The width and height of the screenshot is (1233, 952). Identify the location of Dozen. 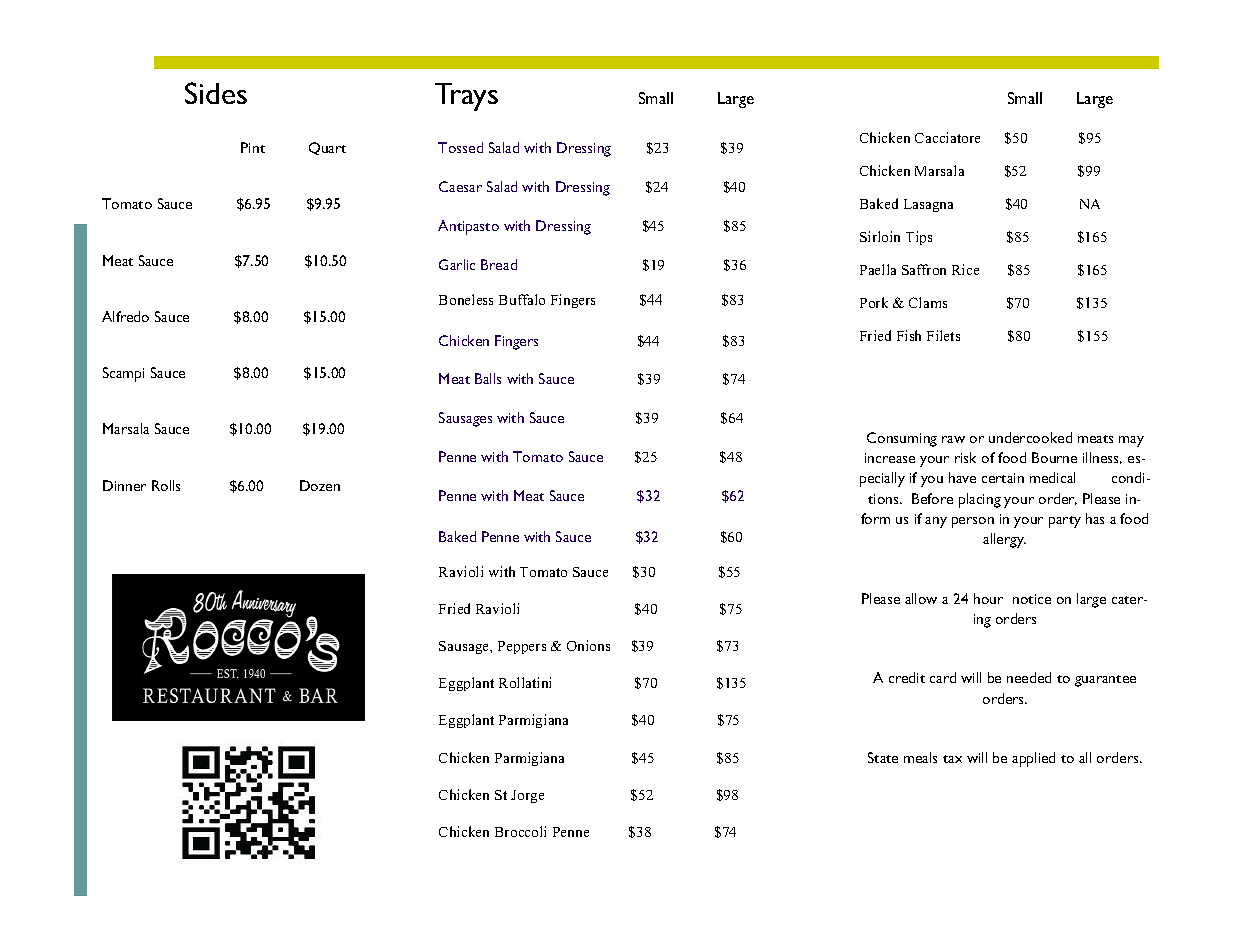
(320, 485).
